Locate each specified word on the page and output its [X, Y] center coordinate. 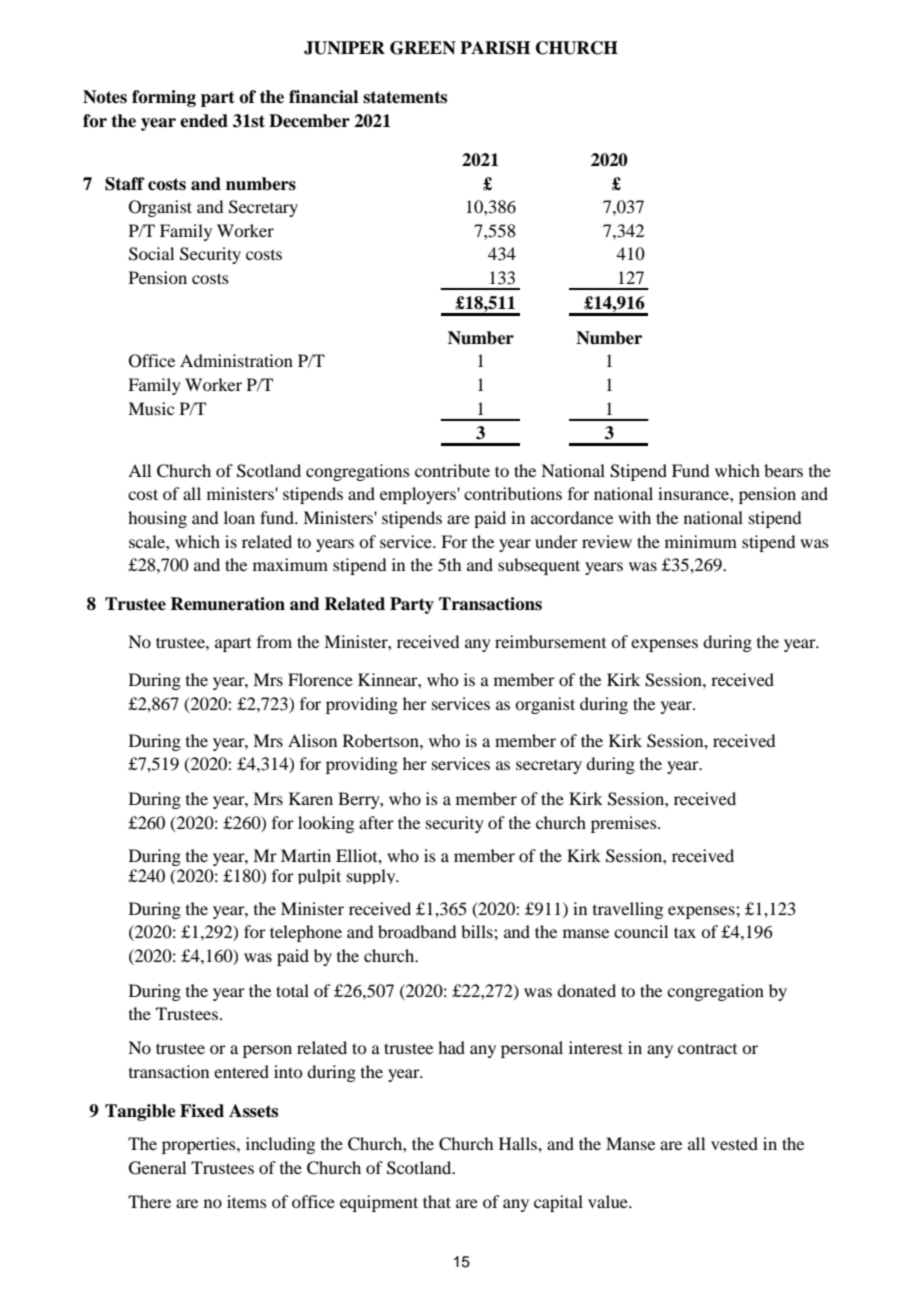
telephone [306, 933]
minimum [701, 541]
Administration [236, 360]
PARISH [495, 48]
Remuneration [227, 604]
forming [164, 98]
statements [405, 97]
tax [685, 932]
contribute [452, 470]
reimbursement [550, 641]
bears [783, 470]
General [157, 1168]
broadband [417, 931]
